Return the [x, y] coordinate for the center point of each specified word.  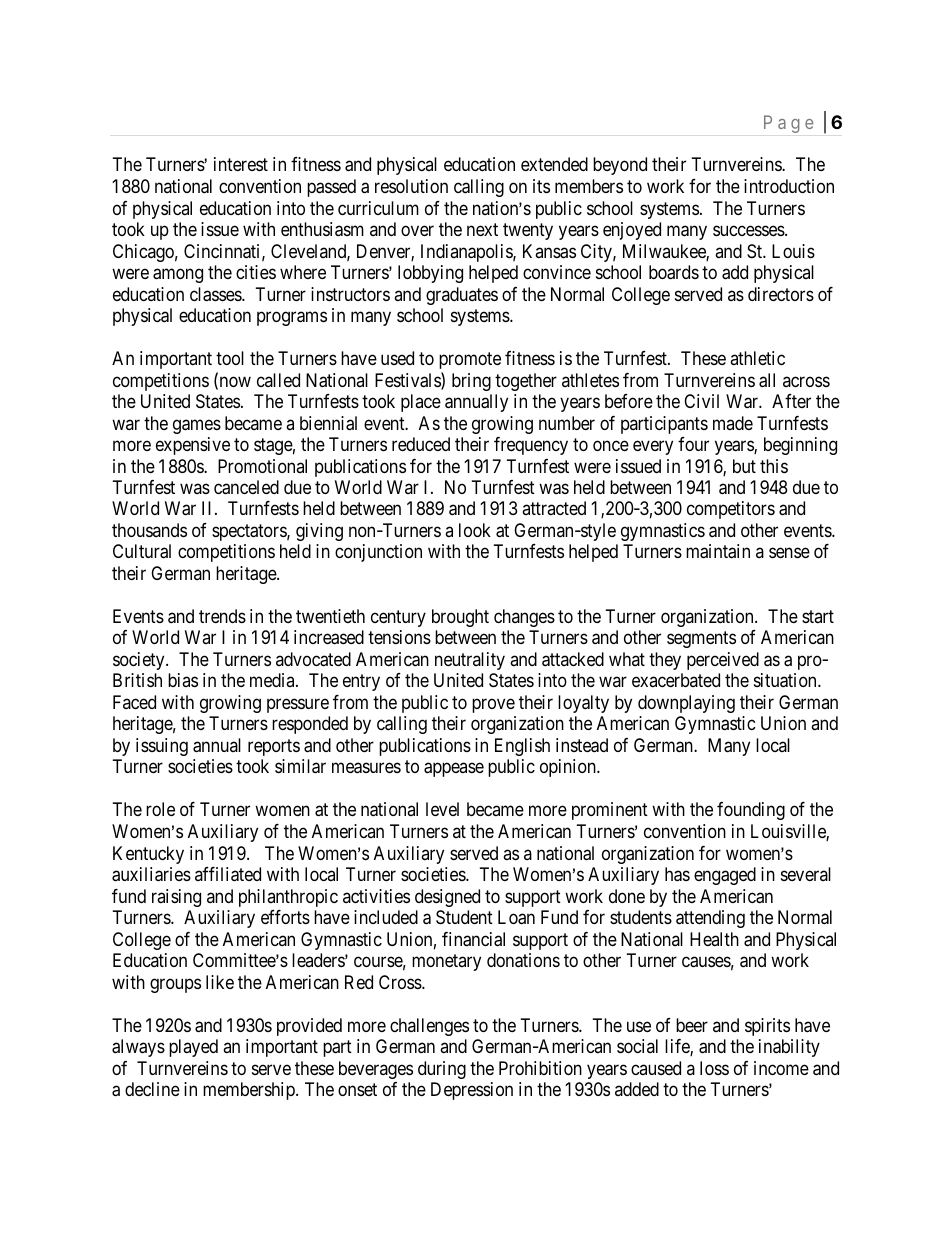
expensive [193, 446]
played [193, 1048]
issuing [162, 747]
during [442, 1070]
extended [554, 164]
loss [714, 1068]
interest [241, 164]
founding [751, 811]
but [744, 466]
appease [454, 770]
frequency [531, 446]
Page [788, 124]
